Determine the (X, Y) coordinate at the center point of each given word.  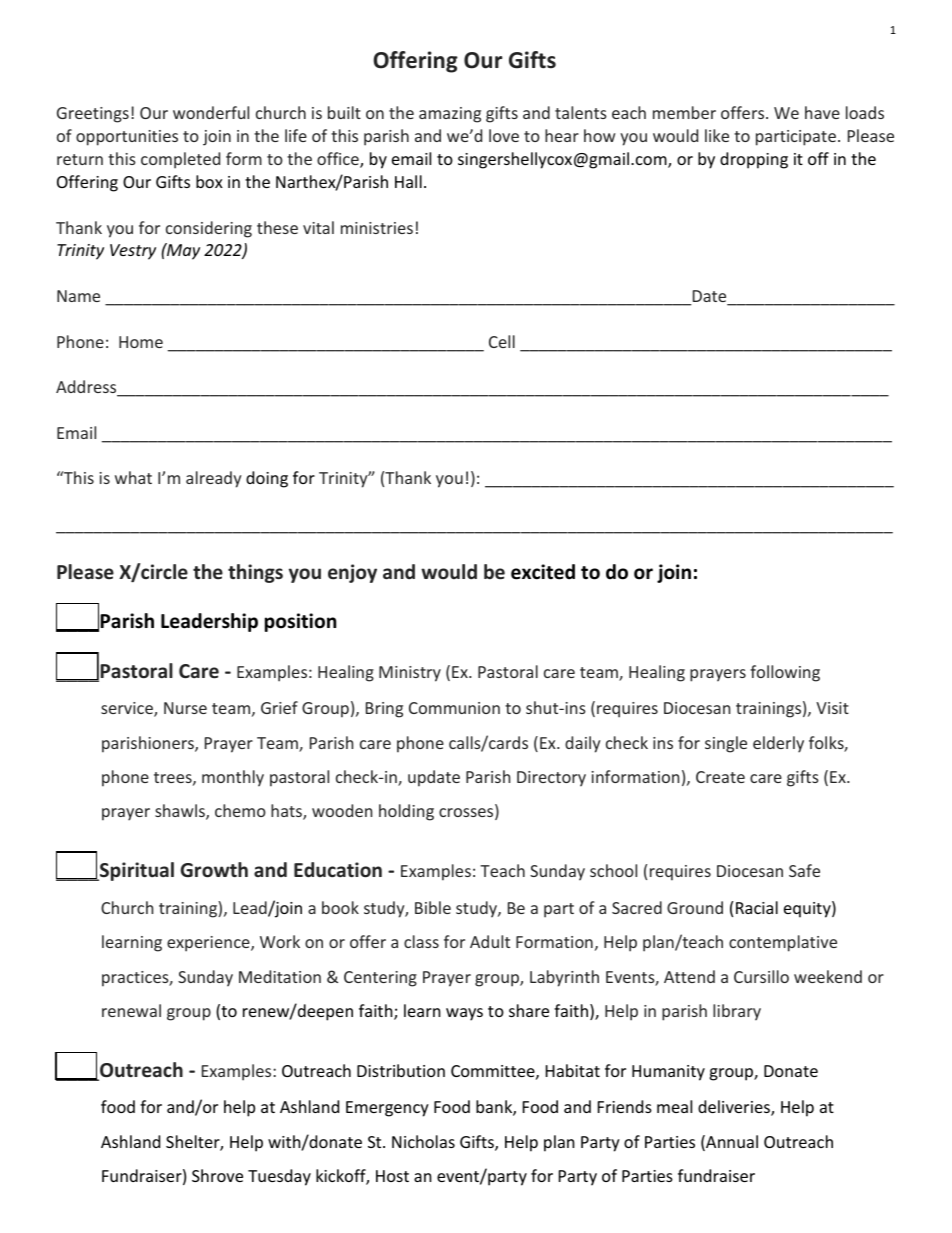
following (785, 673)
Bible (433, 907)
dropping (754, 160)
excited (543, 572)
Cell (502, 341)
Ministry (410, 674)
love (504, 135)
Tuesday (279, 1177)
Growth (214, 870)
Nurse (185, 708)
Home (141, 342)
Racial (757, 907)
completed (180, 160)
